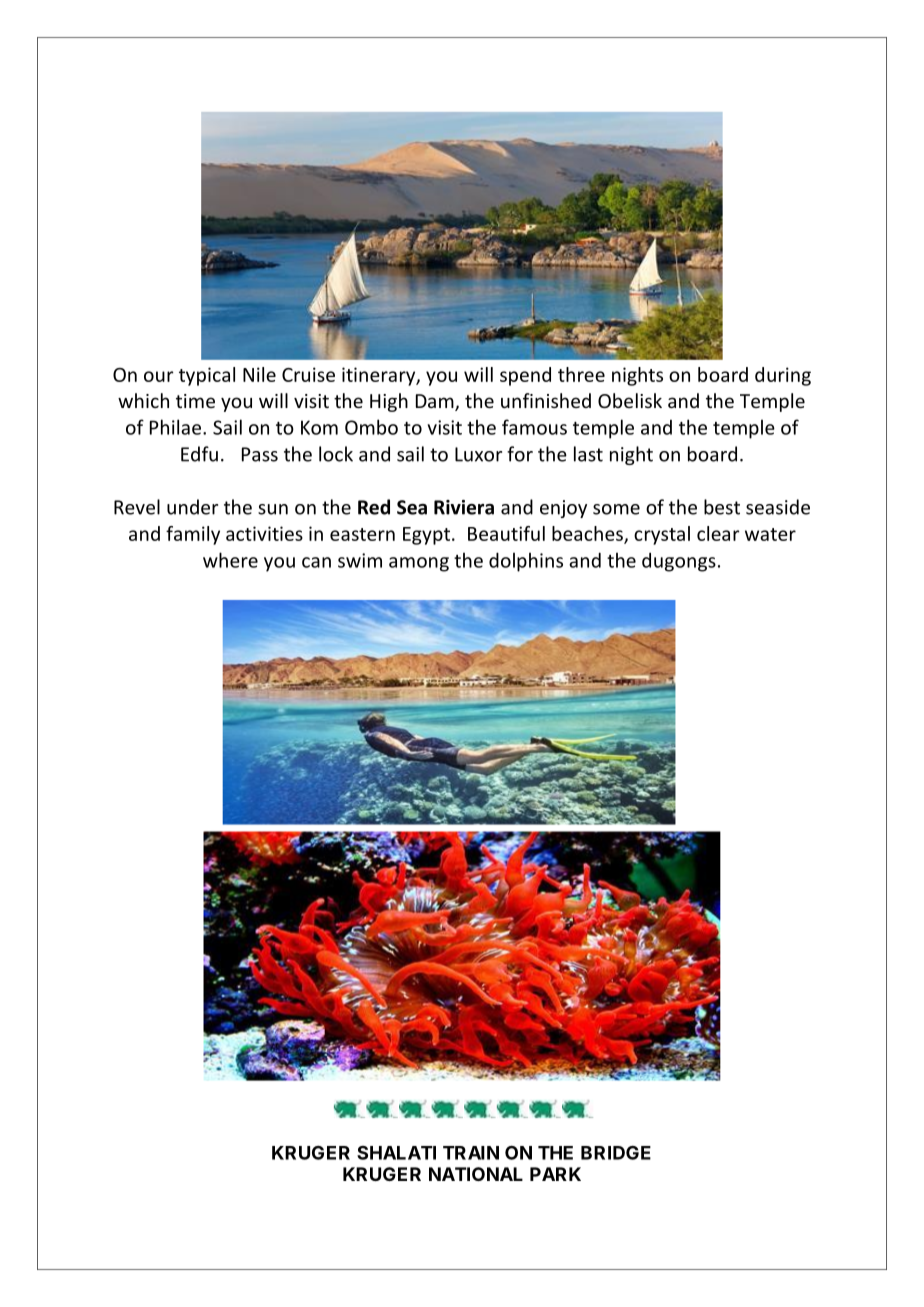 The width and height of the document is (924, 1307). I want to click on Dam, so click(436, 402).
